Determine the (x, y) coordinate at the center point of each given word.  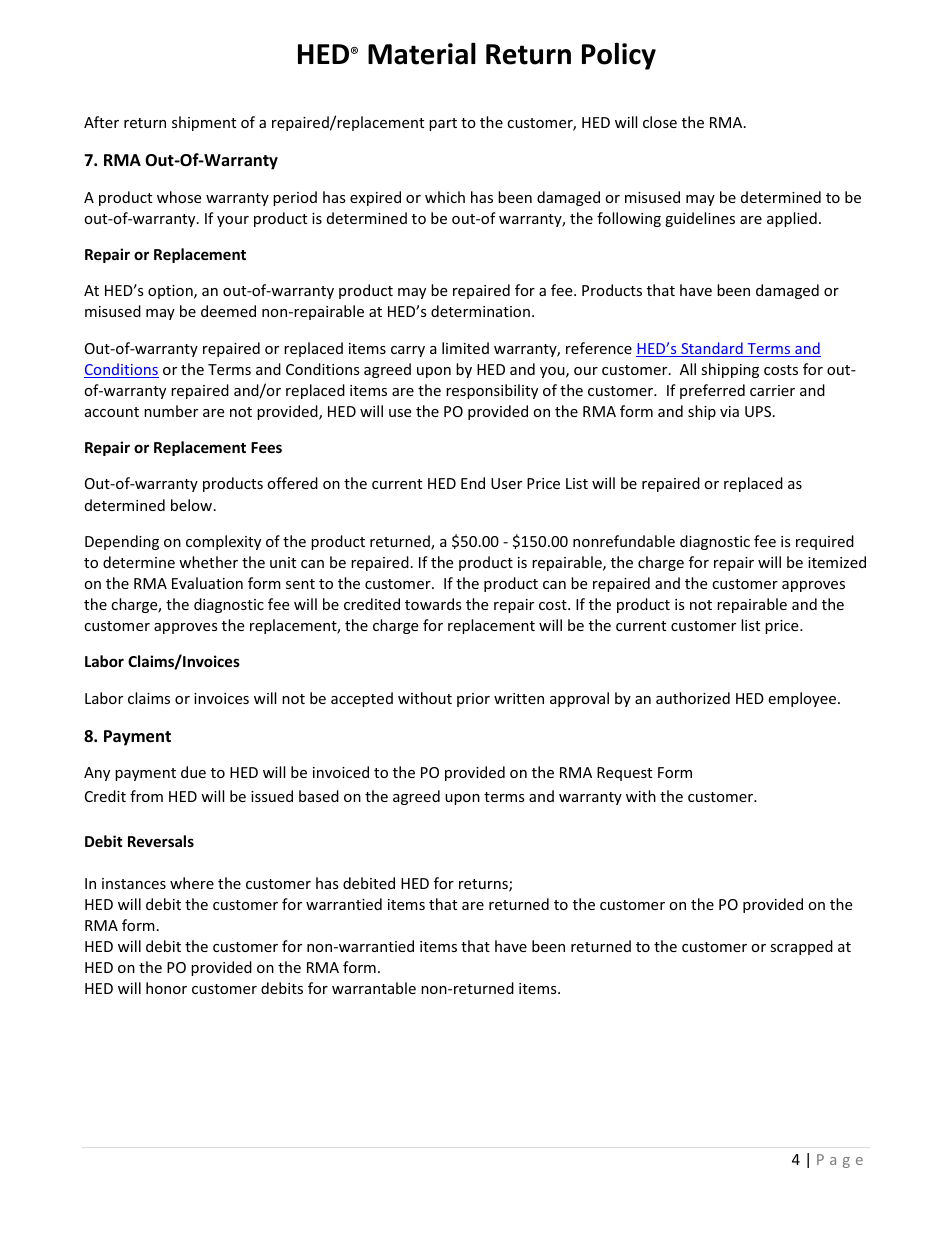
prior (473, 700)
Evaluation (207, 583)
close (660, 122)
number (171, 411)
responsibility (492, 391)
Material (422, 53)
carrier (772, 390)
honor (166, 988)
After (101, 122)
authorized (693, 698)
